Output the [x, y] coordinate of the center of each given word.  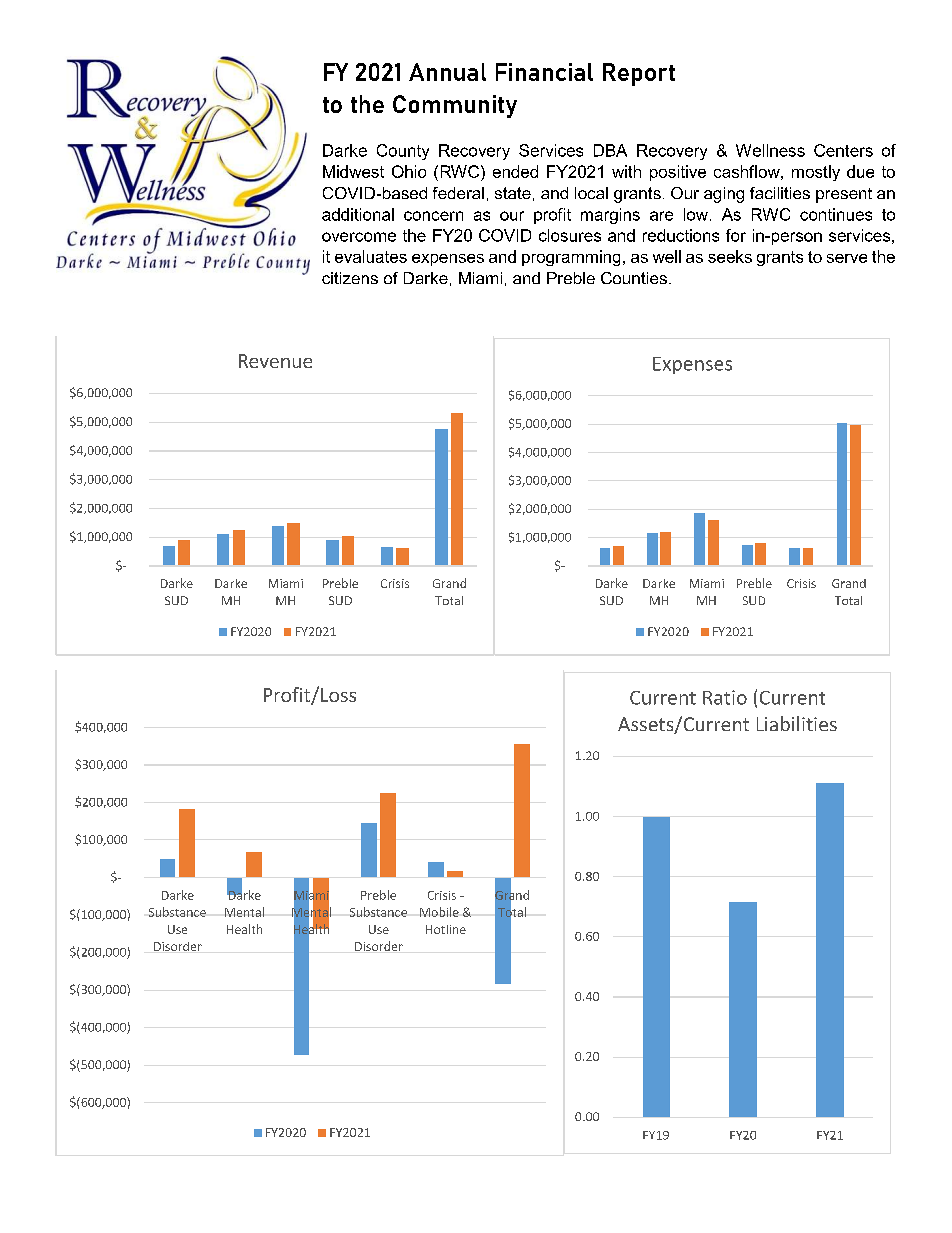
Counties [634, 278]
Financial [544, 72]
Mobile [439, 912]
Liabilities [797, 723]
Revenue [275, 361]
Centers [843, 150]
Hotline [446, 929]
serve [847, 258]
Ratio [725, 697]
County [403, 152]
